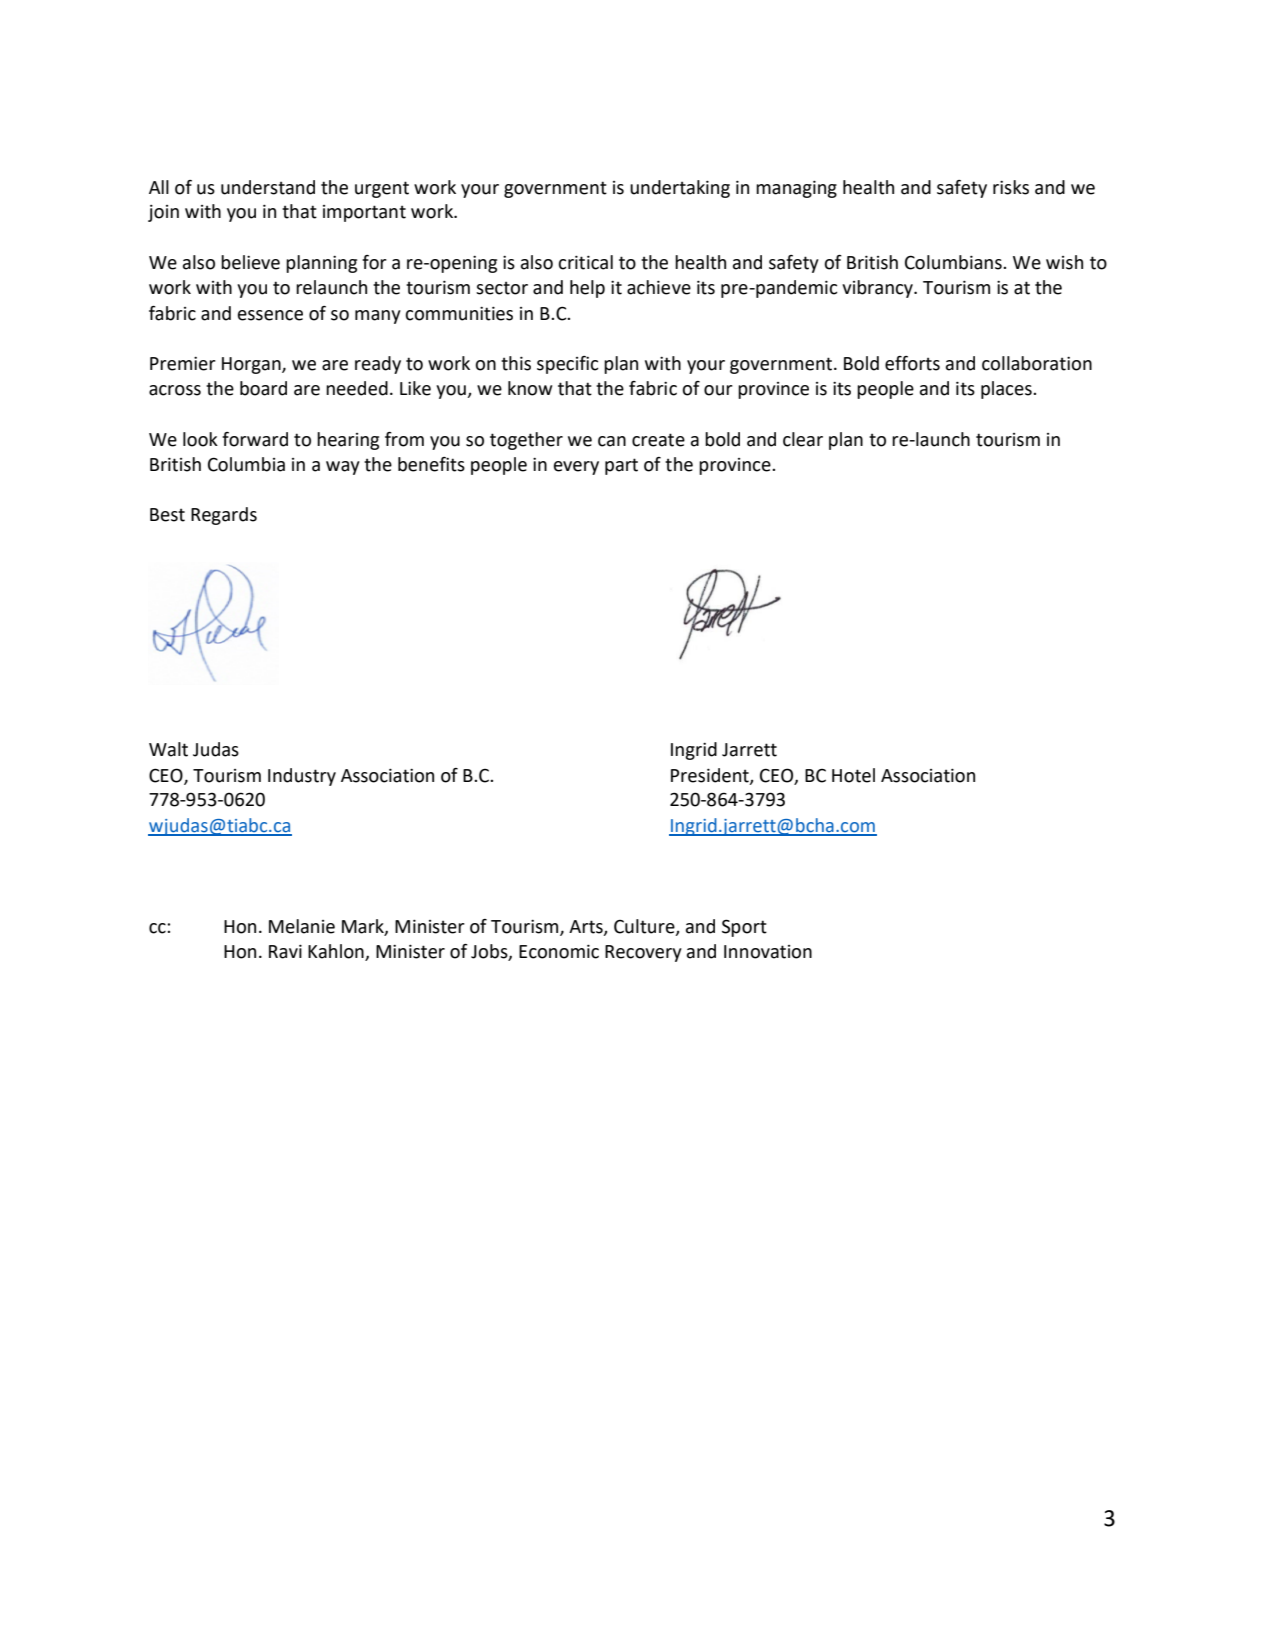 This screenshot has width=1264, height=1635. I want to click on undertaking, so click(680, 189).
